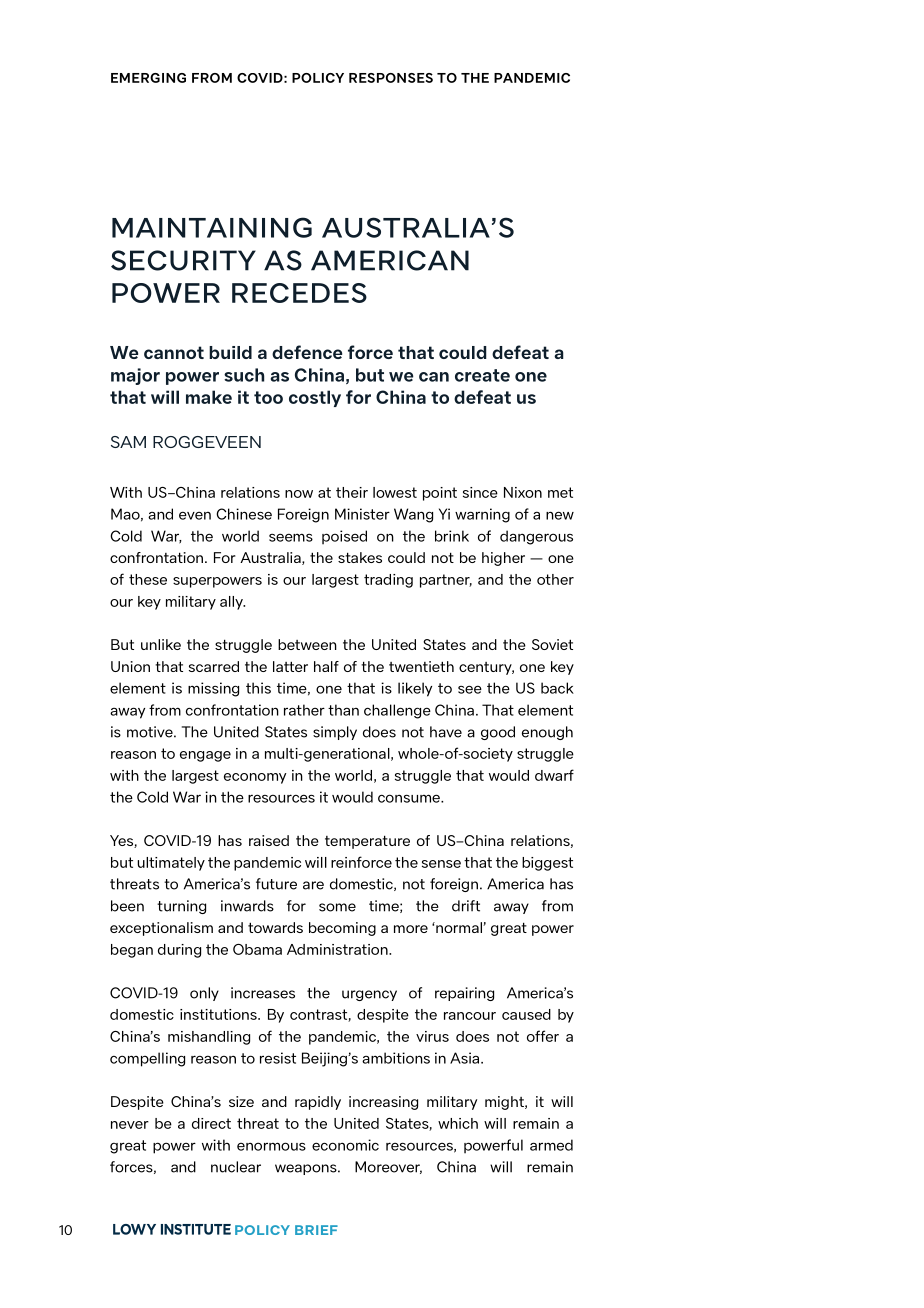  I want to click on nuclear, so click(236, 1167).
